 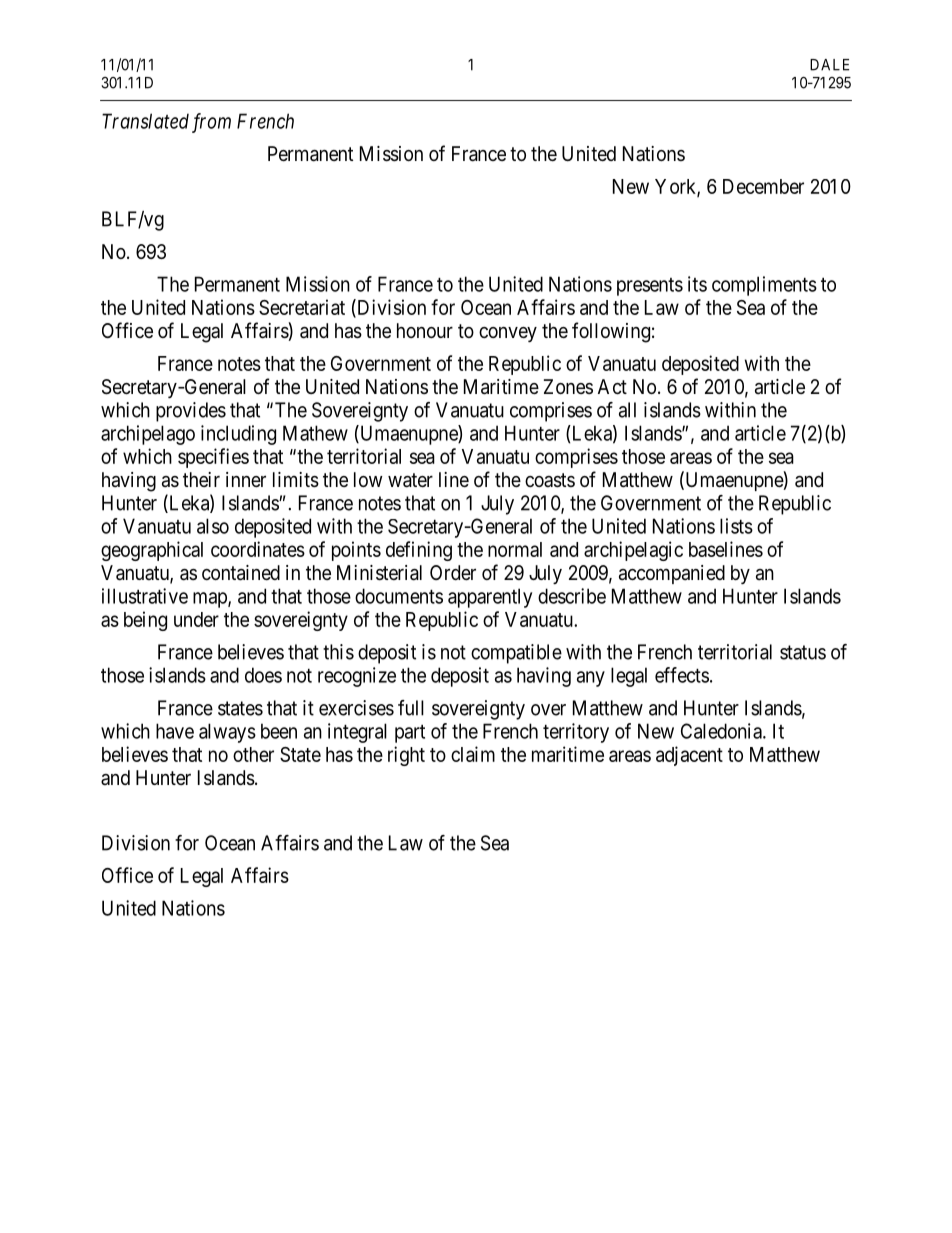 I want to click on from, so click(x=211, y=123).
